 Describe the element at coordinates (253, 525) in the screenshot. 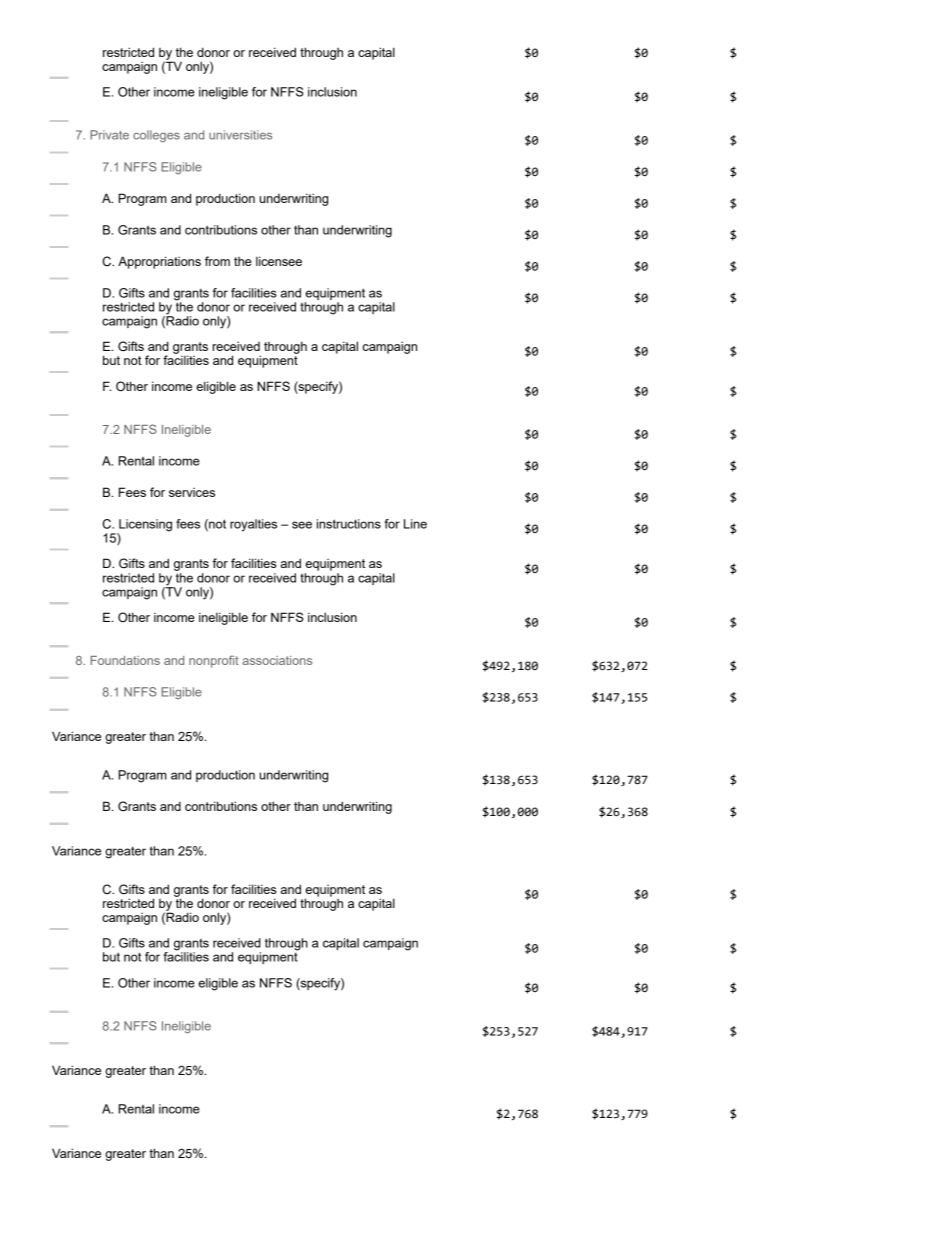

I see `royalties` at that location.
